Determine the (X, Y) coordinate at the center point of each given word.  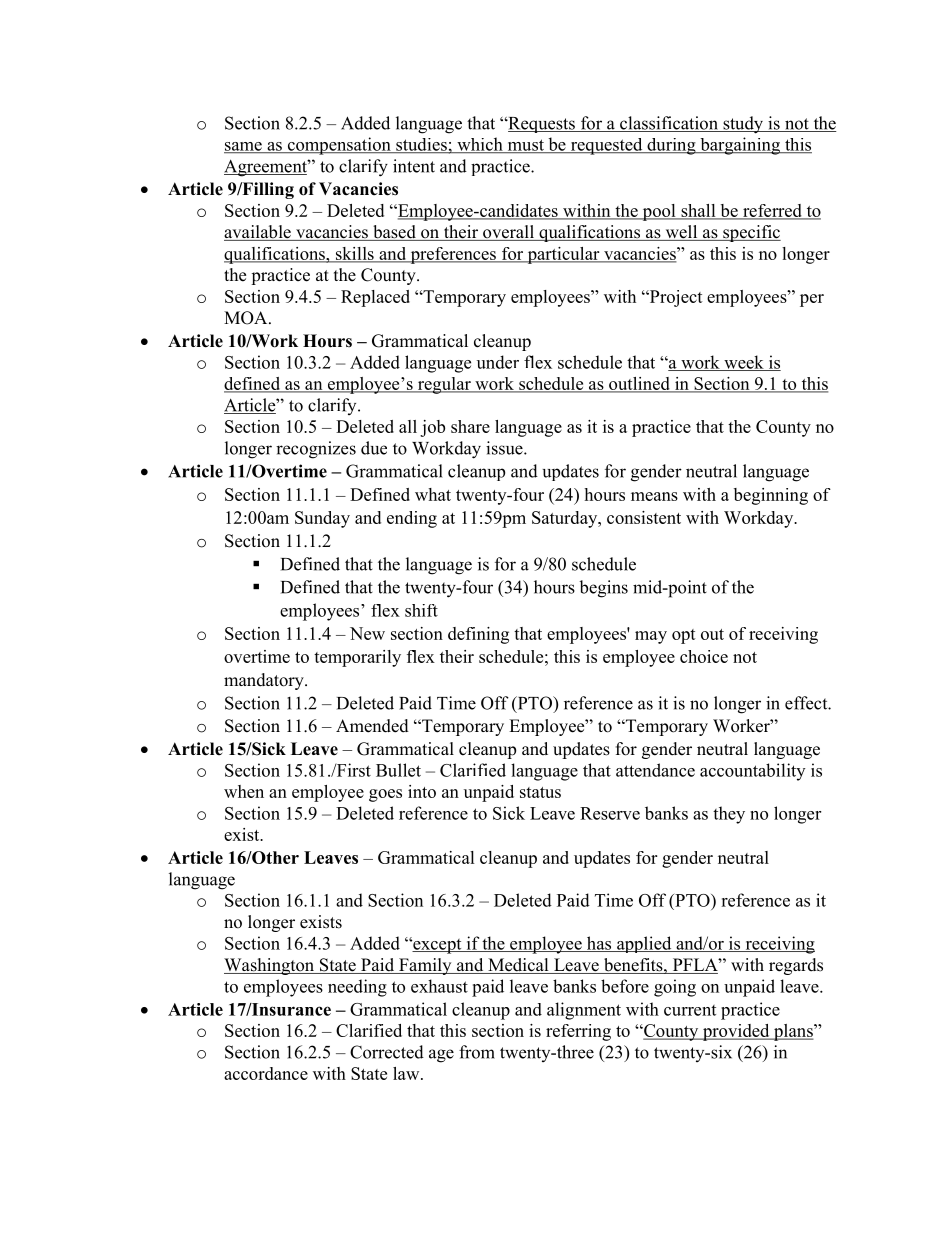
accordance (266, 1073)
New (367, 633)
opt (684, 636)
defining (478, 635)
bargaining (740, 146)
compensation (339, 146)
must (525, 146)
